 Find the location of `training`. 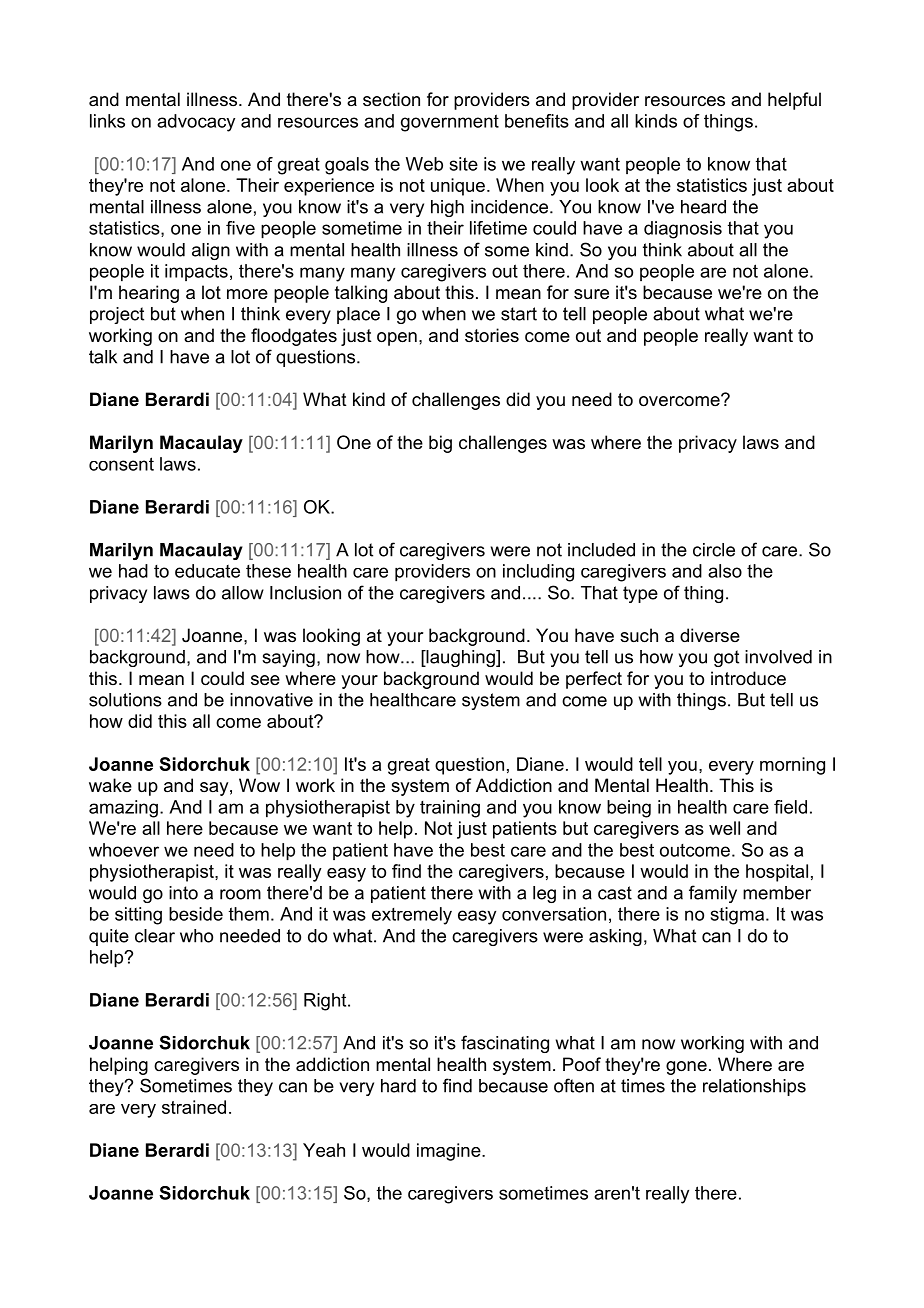

training is located at coordinates (450, 809).
